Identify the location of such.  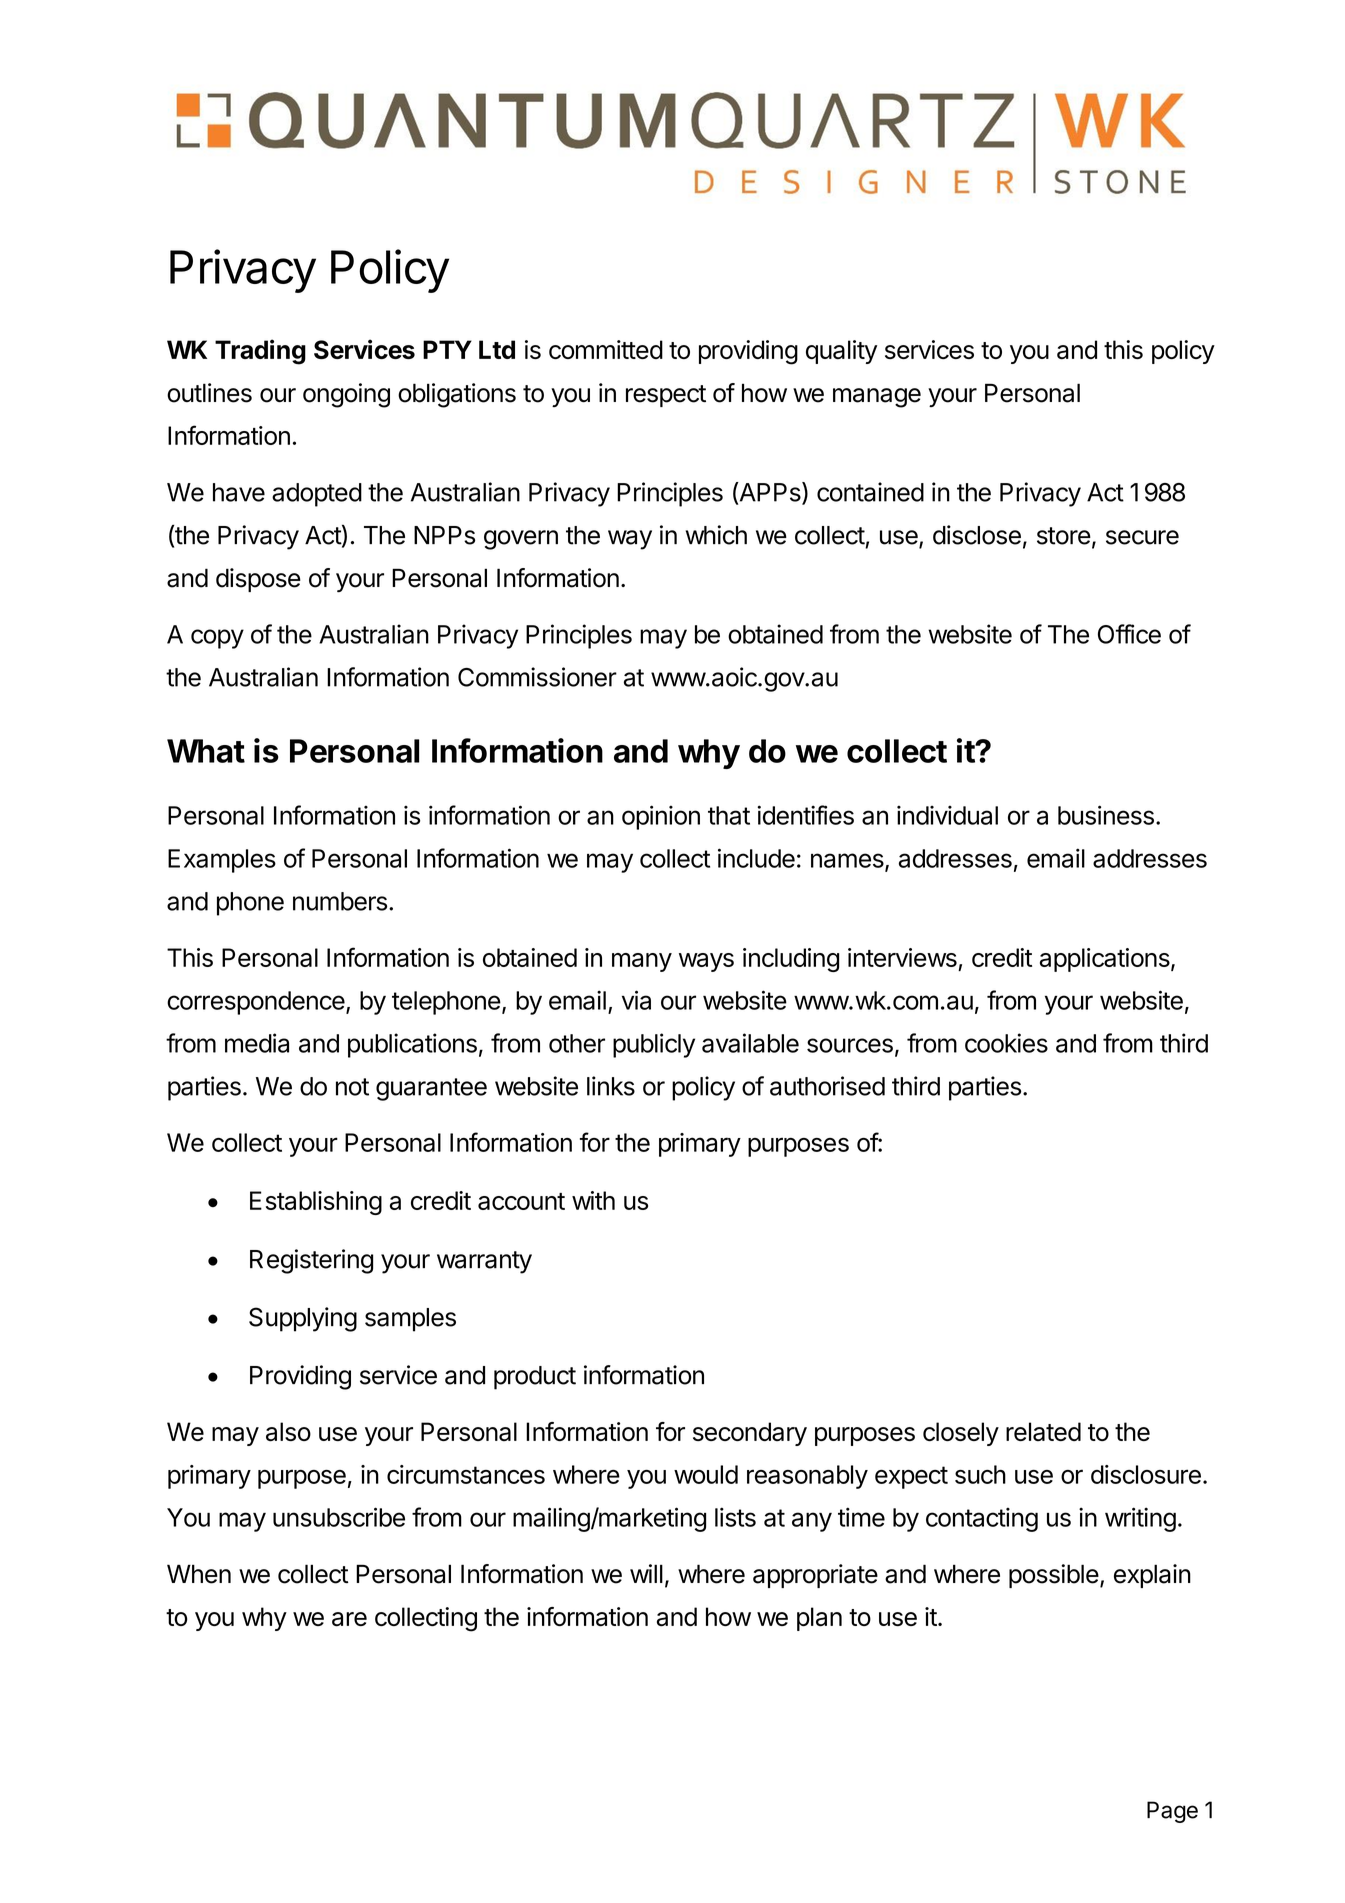
(980, 1474).
